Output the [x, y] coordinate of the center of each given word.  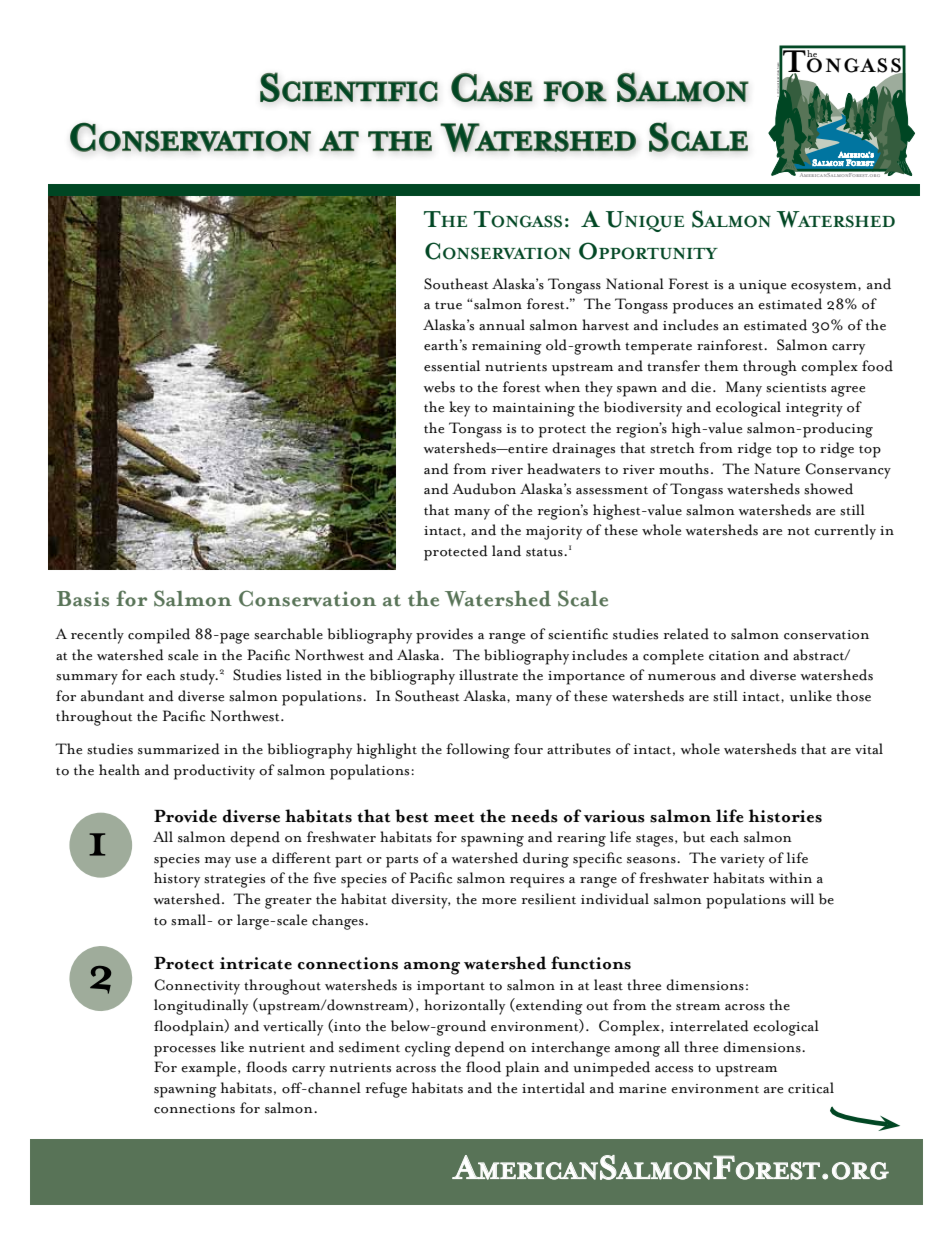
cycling [428, 1049]
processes [185, 1051]
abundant [112, 696]
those [853, 696]
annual [502, 325]
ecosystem [825, 287]
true [448, 305]
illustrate [488, 675]
